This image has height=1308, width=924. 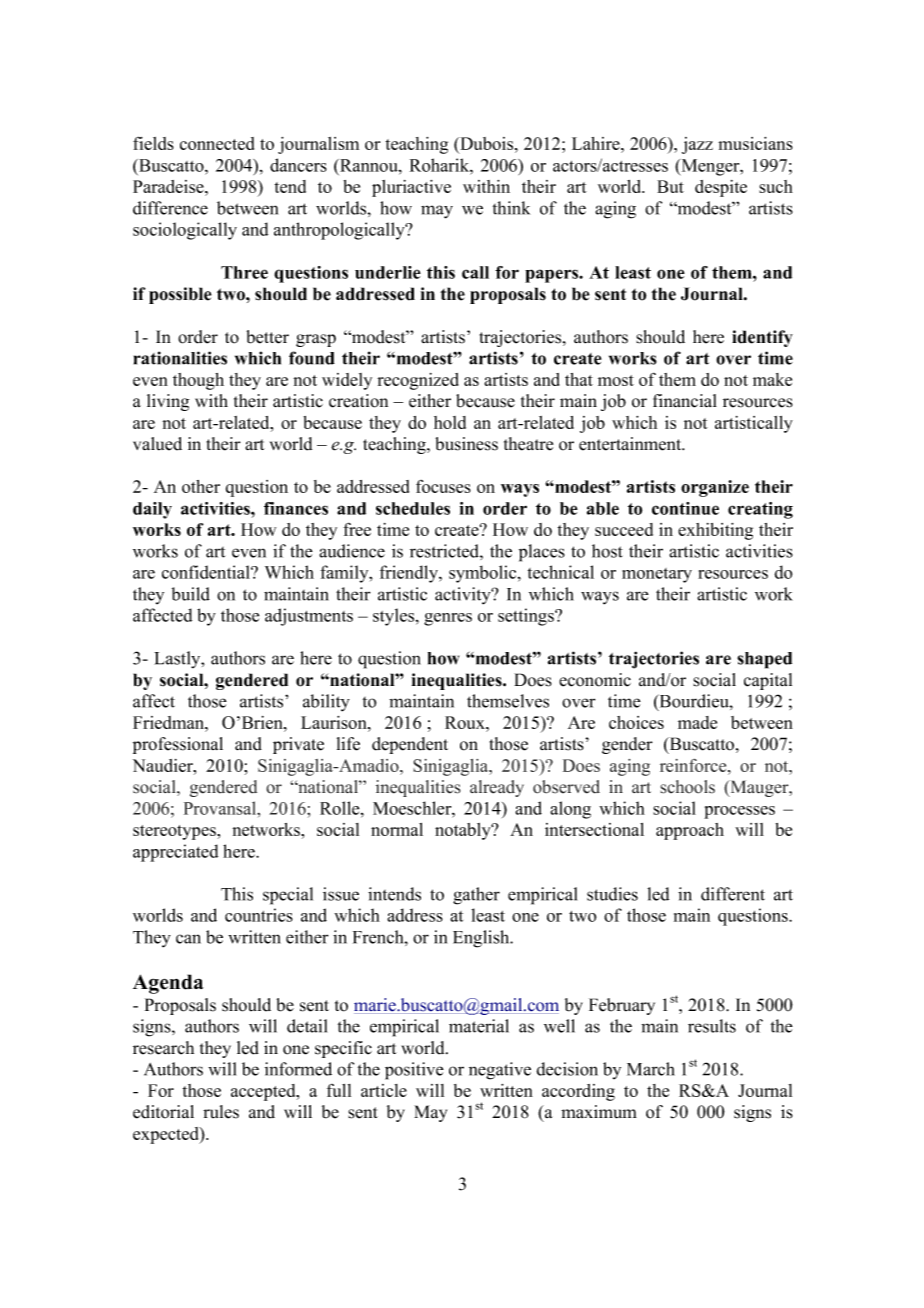 What do you see at coordinates (191, 594) in the image?
I see `build` at bounding box center [191, 594].
